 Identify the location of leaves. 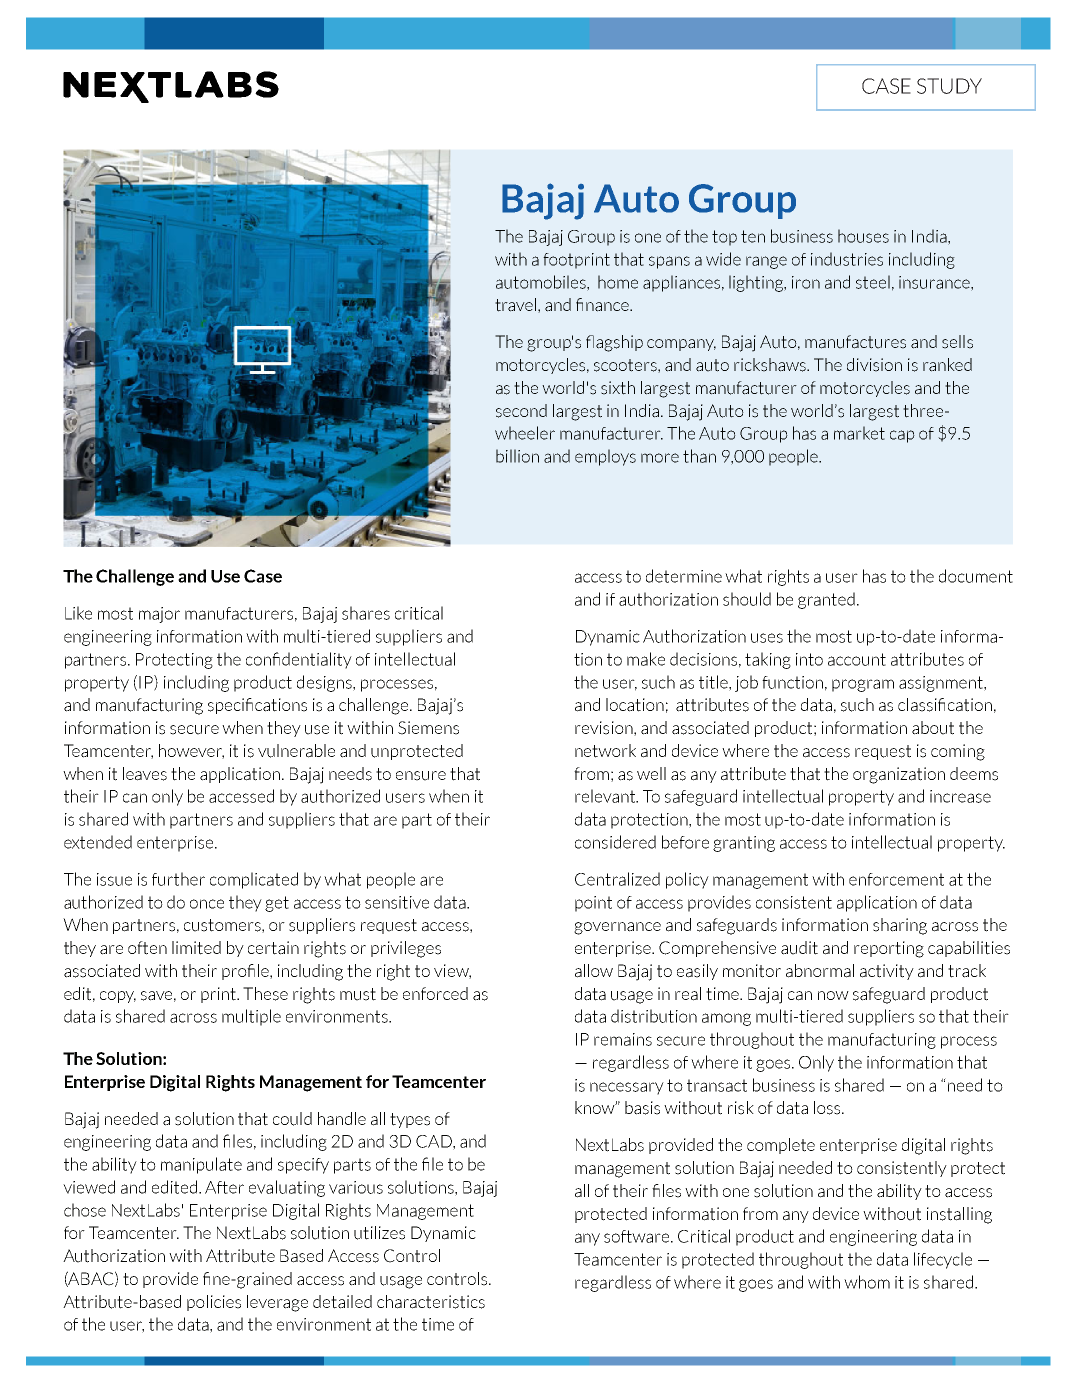
(145, 774).
